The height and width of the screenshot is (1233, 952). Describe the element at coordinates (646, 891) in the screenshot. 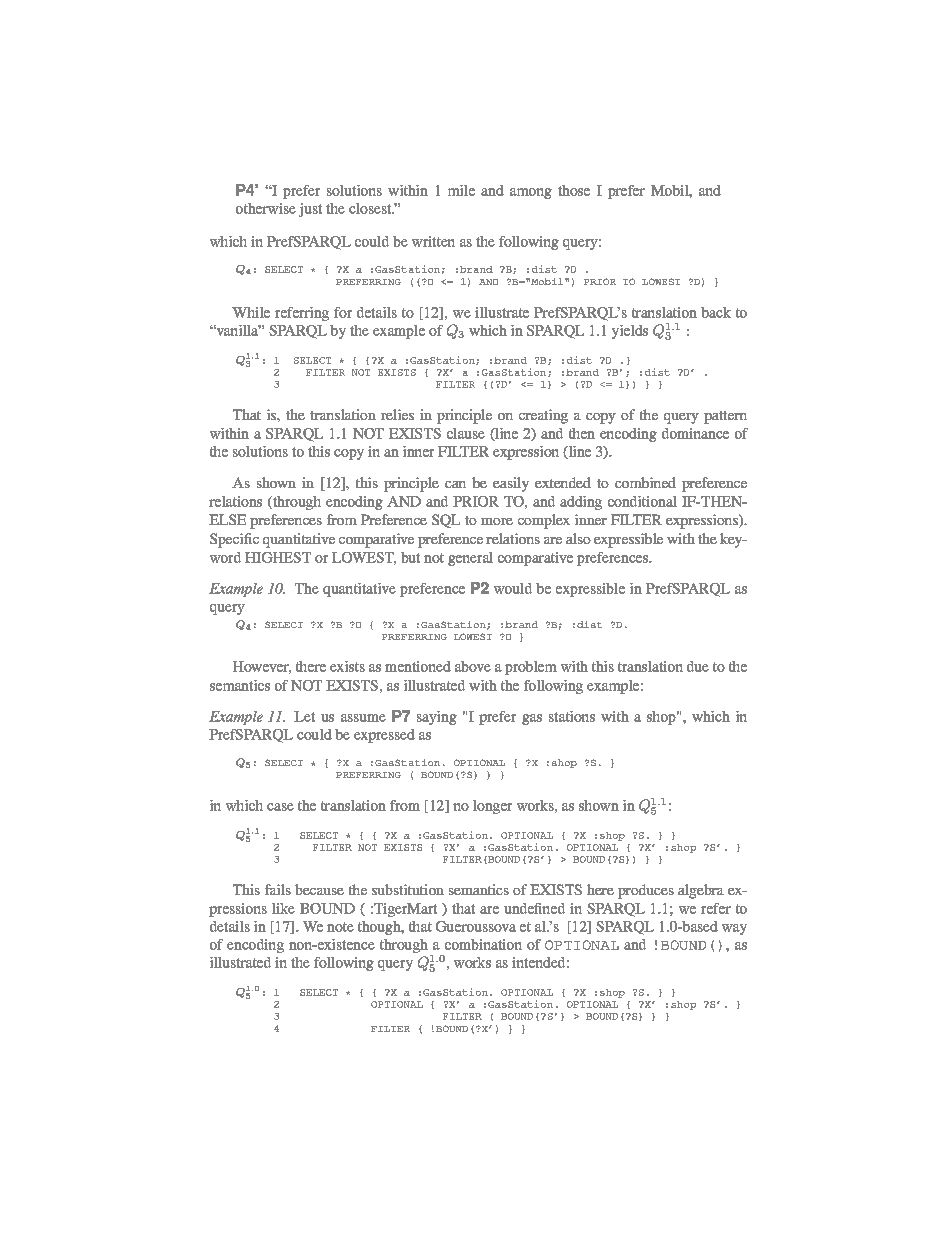

I see `produces` at that location.
